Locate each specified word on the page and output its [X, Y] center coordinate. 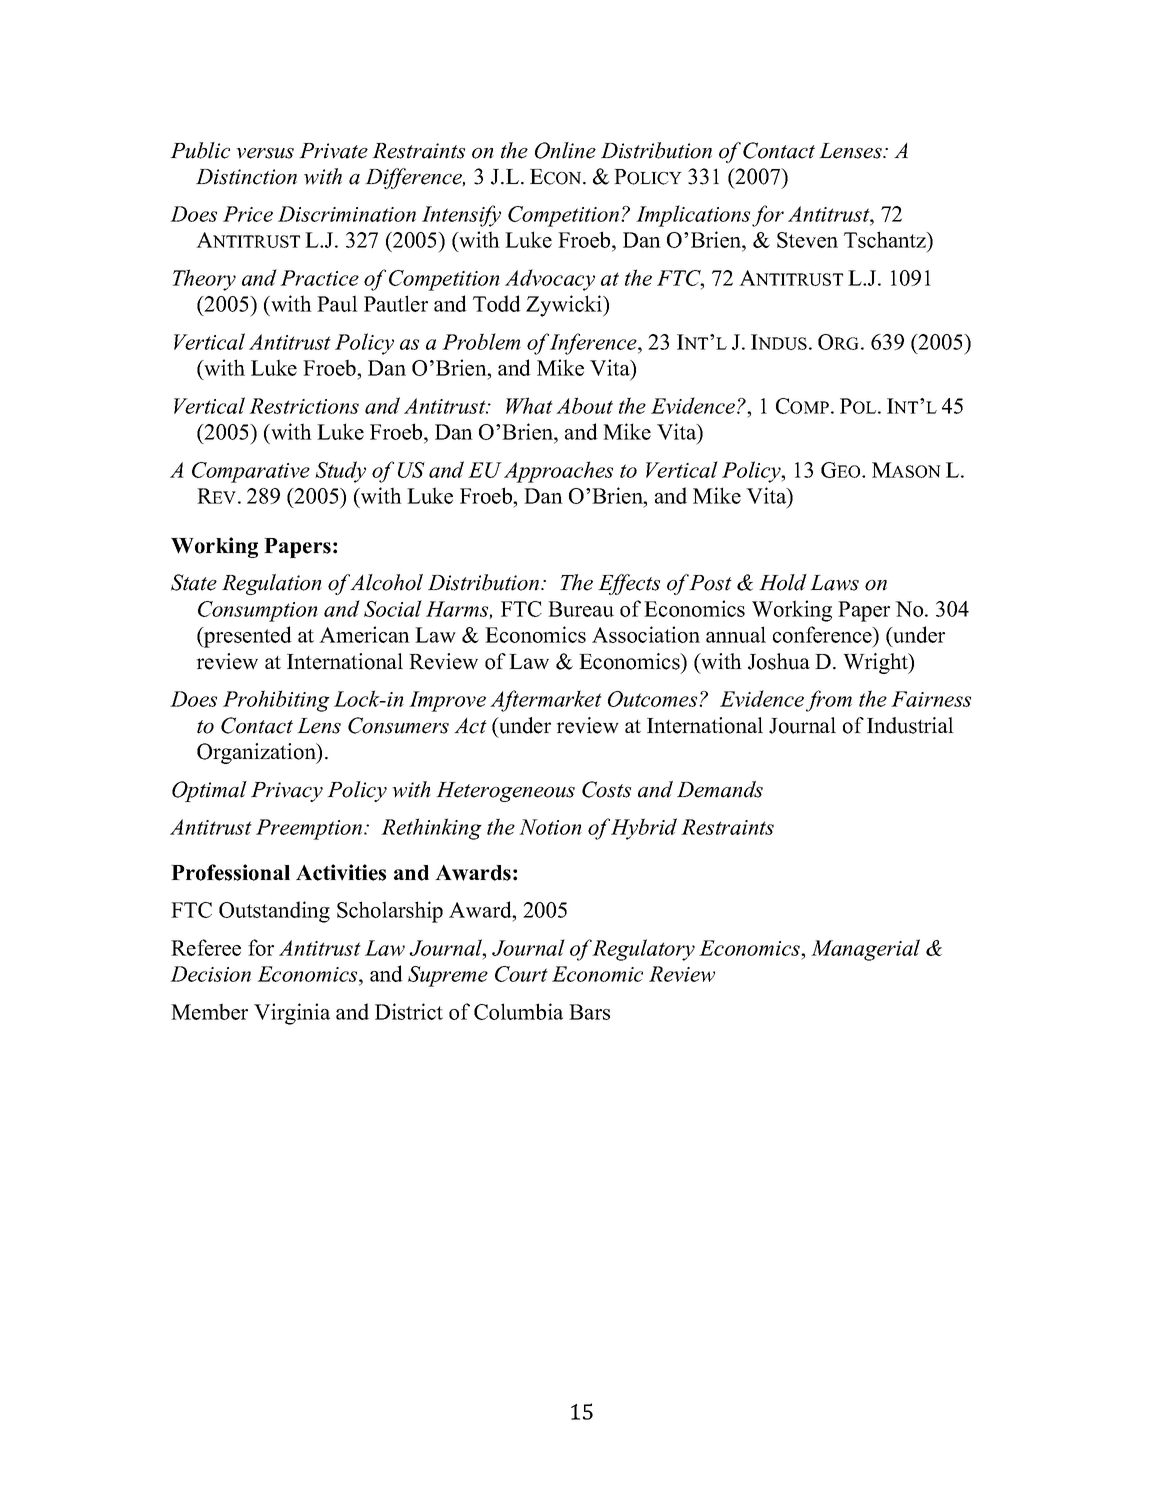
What [529, 405]
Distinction [246, 177]
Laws [834, 583]
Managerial [865, 950]
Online [565, 150]
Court [521, 974]
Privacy [287, 792]
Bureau [581, 609]
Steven [807, 240]
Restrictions [304, 406]
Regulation [272, 584]
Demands [720, 789]
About [584, 405]
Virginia [292, 1014]
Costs [606, 789]
